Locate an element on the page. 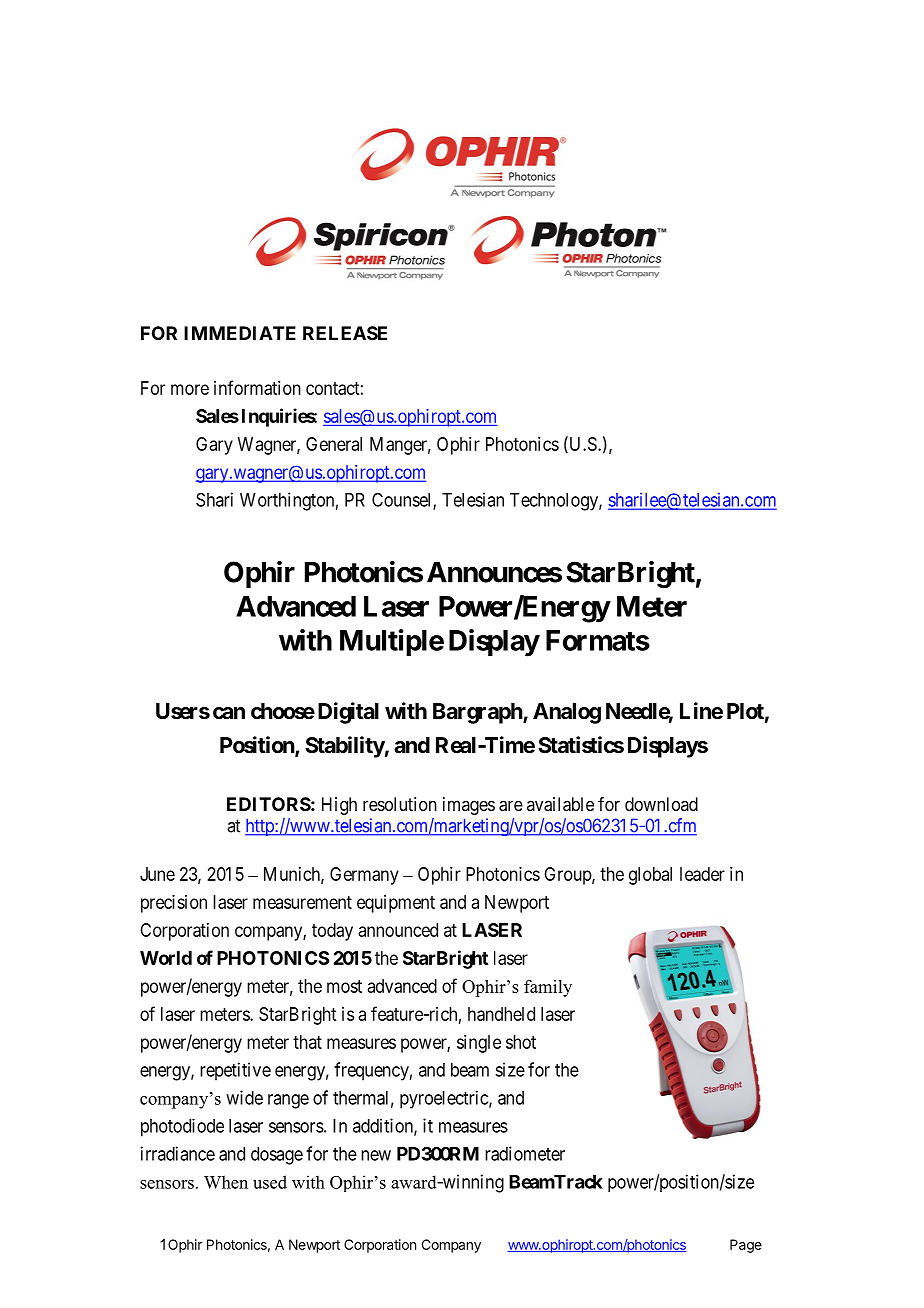  used is located at coordinates (270, 1182).
